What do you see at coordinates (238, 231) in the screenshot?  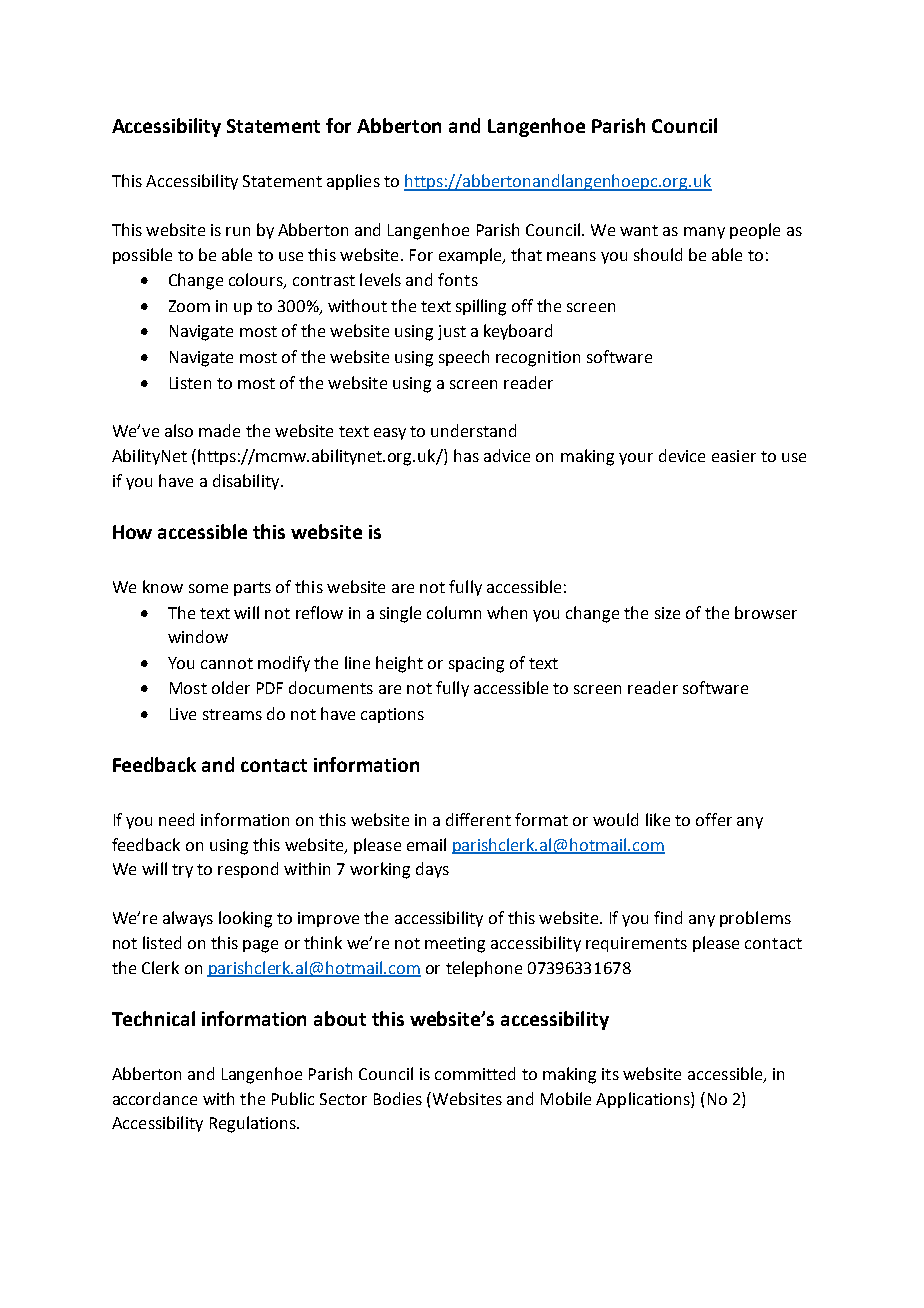 I see `run` at bounding box center [238, 231].
